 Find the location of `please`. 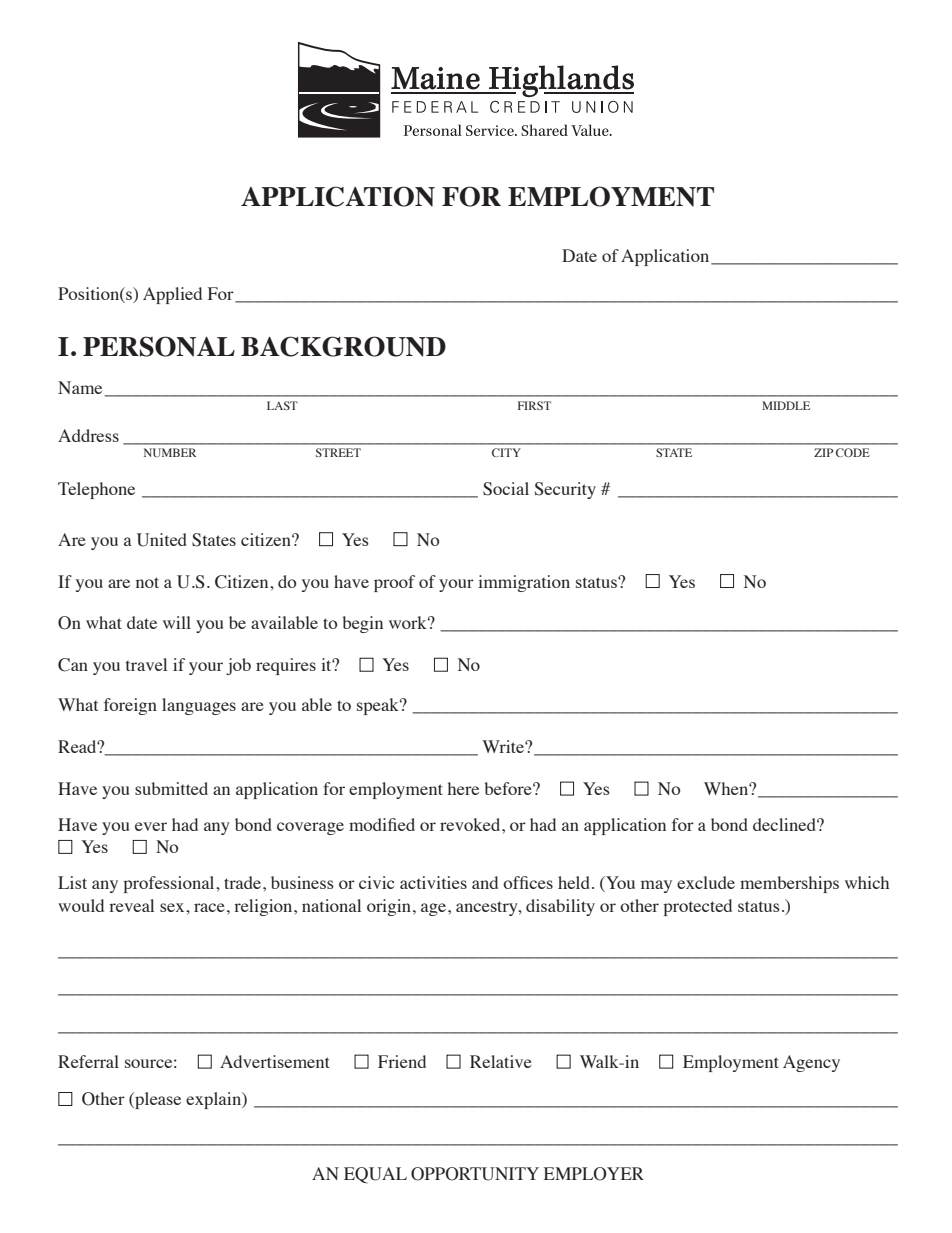

please is located at coordinates (157, 1100).
